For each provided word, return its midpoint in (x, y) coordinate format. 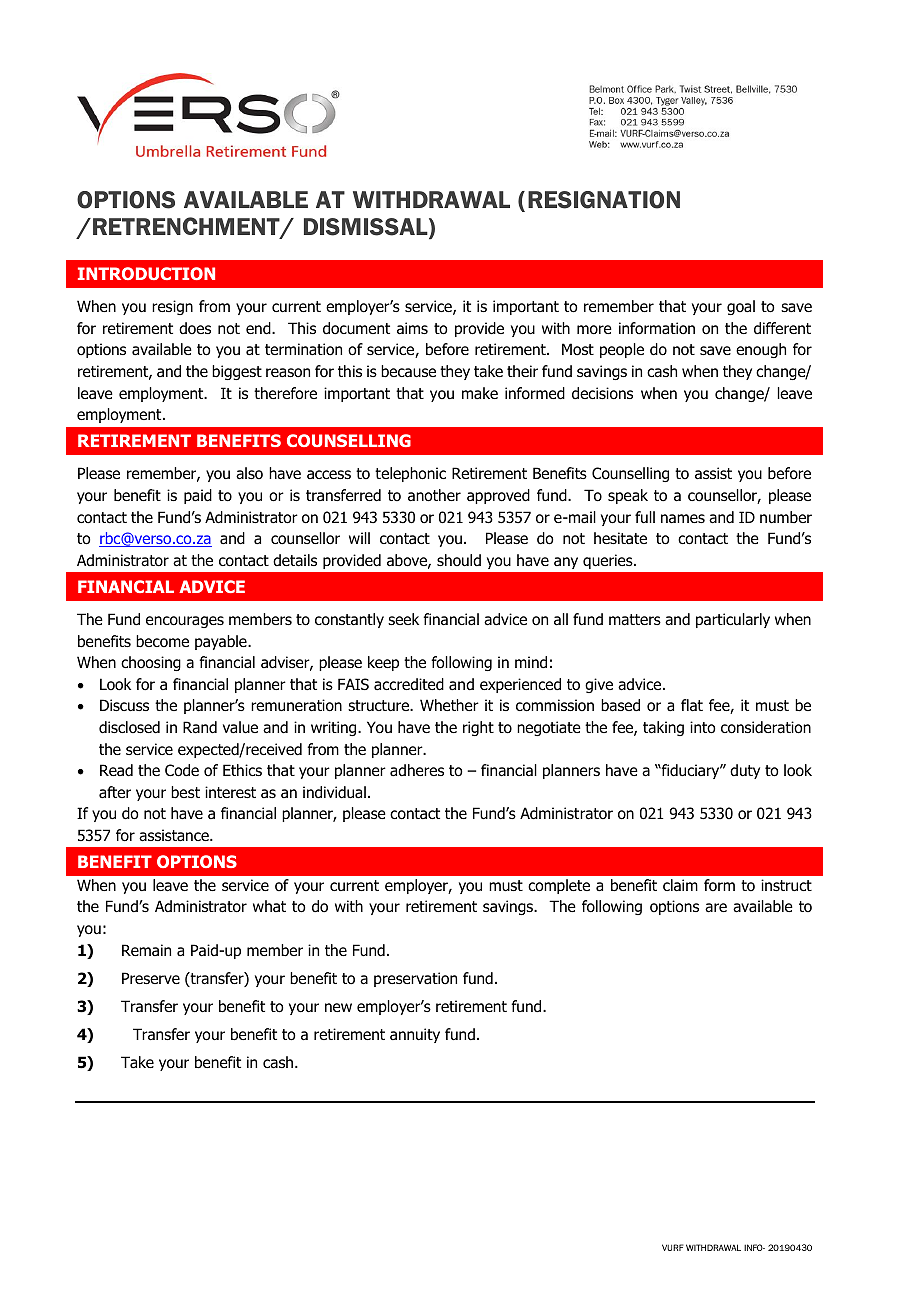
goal (741, 307)
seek (403, 619)
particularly (733, 620)
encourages (185, 622)
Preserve (151, 978)
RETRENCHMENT (187, 227)
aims (412, 328)
